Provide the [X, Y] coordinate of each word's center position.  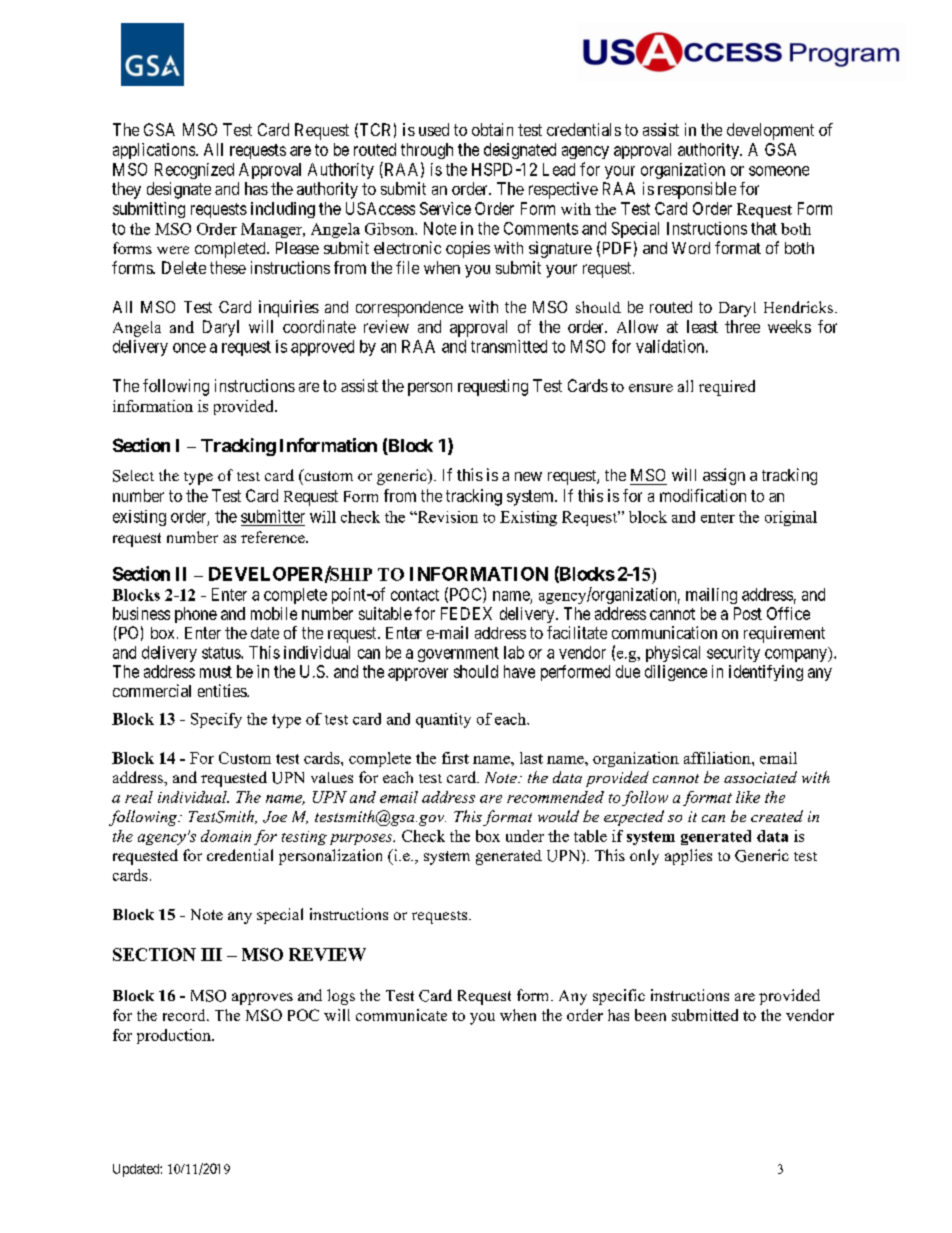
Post [748, 613]
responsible [697, 190]
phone [196, 615]
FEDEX [466, 613]
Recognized [194, 171]
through [427, 151]
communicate [401, 1015]
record [185, 1015]
